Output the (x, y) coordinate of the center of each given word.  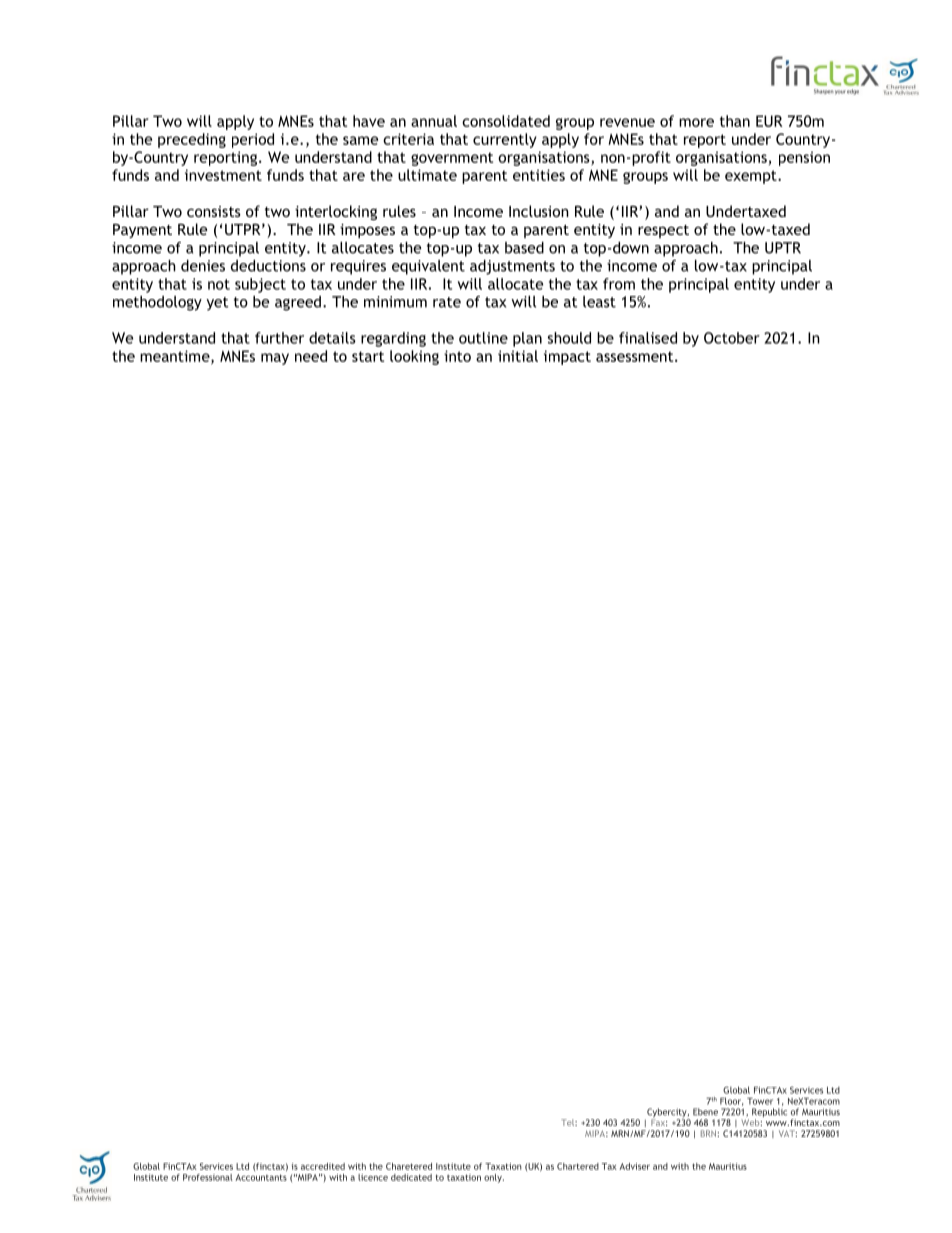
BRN (708, 1133)
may (275, 359)
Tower (760, 1101)
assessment (636, 356)
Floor (731, 1101)
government (452, 159)
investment (223, 175)
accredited (323, 1166)
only (494, 1178)
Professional (208, 1177)
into (457, 356)
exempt (752, 177)
